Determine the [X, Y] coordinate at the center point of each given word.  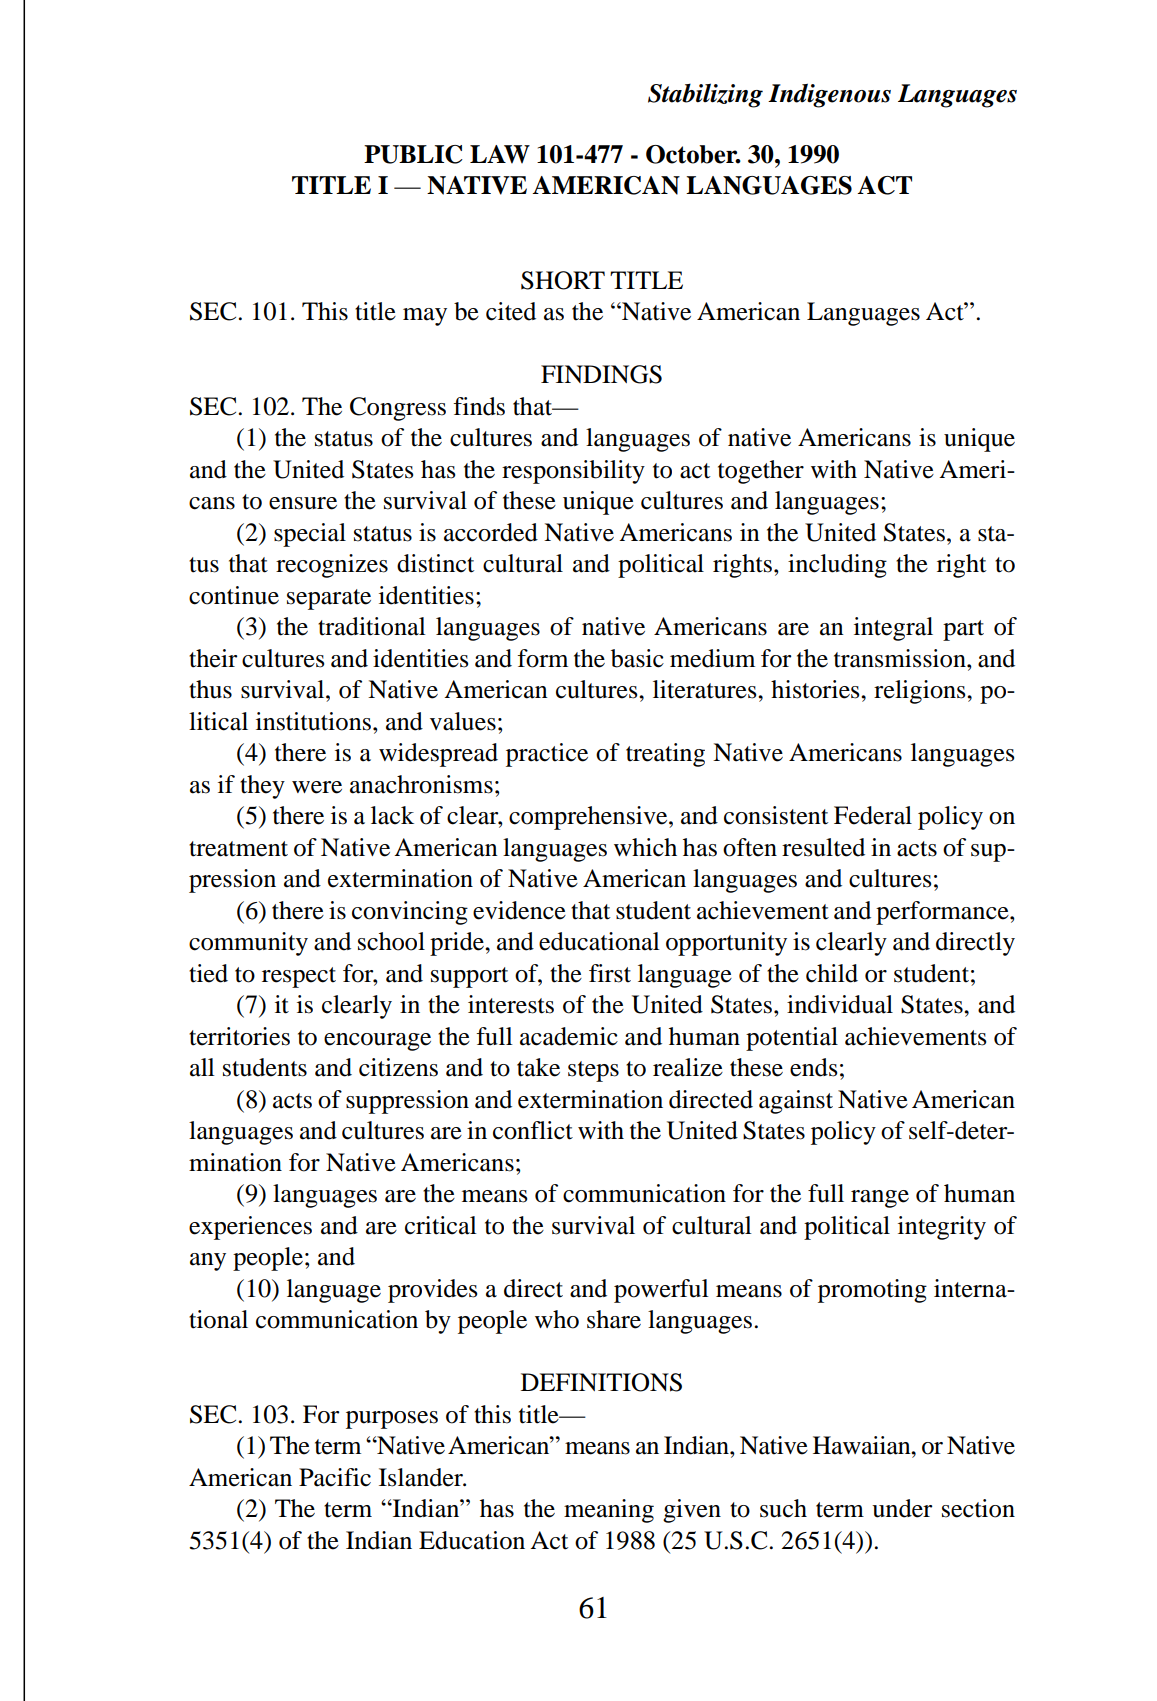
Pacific [335, 1477]
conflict [533, 1130]
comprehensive [589, 818]
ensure [303, 503]
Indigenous [829, 95]
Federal [873, 815]
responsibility [573, 472]
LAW [500, 154]
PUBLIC [413, 154]
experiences [250, 1228]
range [880, 1199]
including [837, 566]
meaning [609, 1511]
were [317, 787]
